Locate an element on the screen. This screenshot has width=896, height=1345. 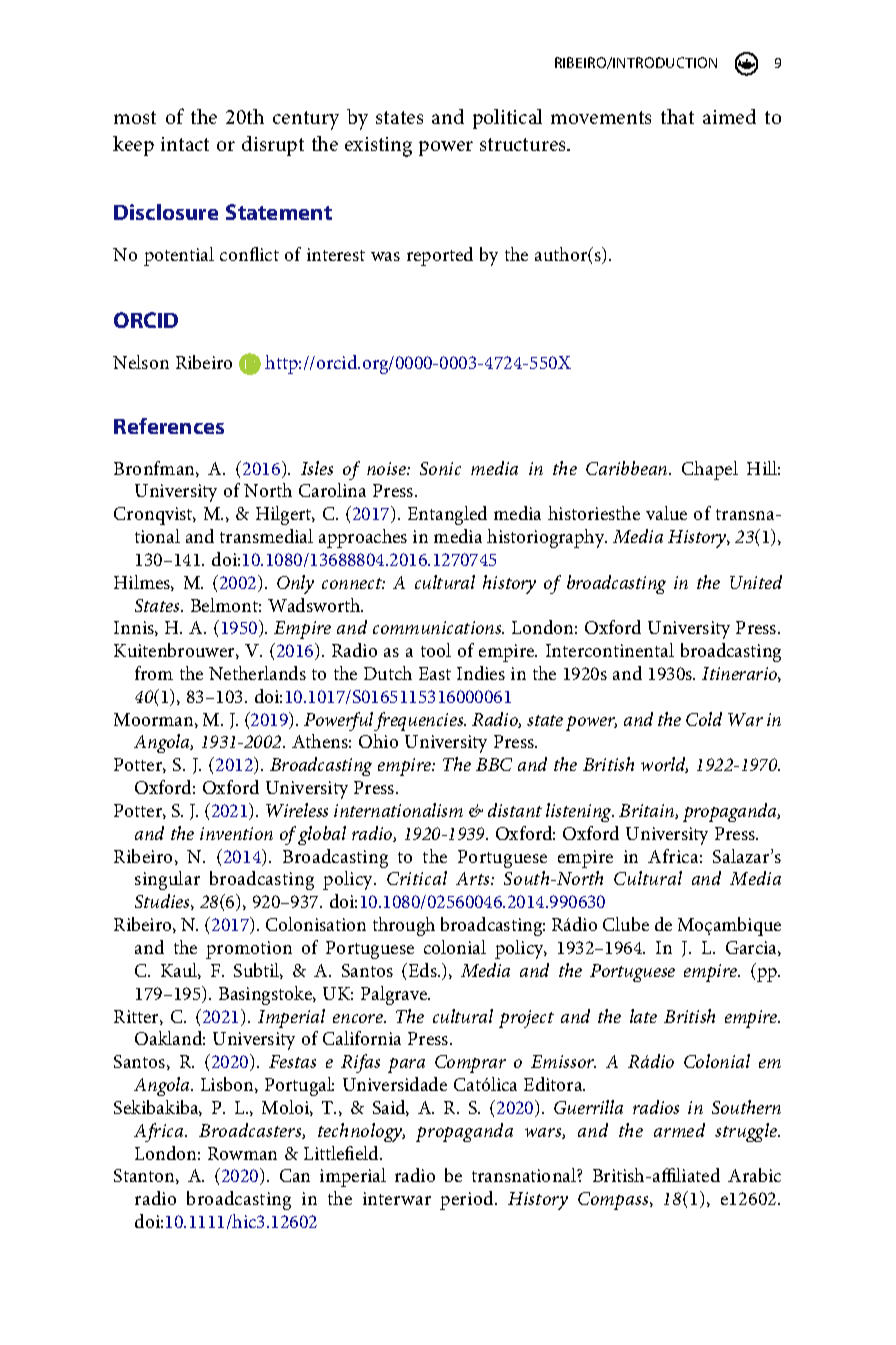
intact is located at coordinates (185, 144).
